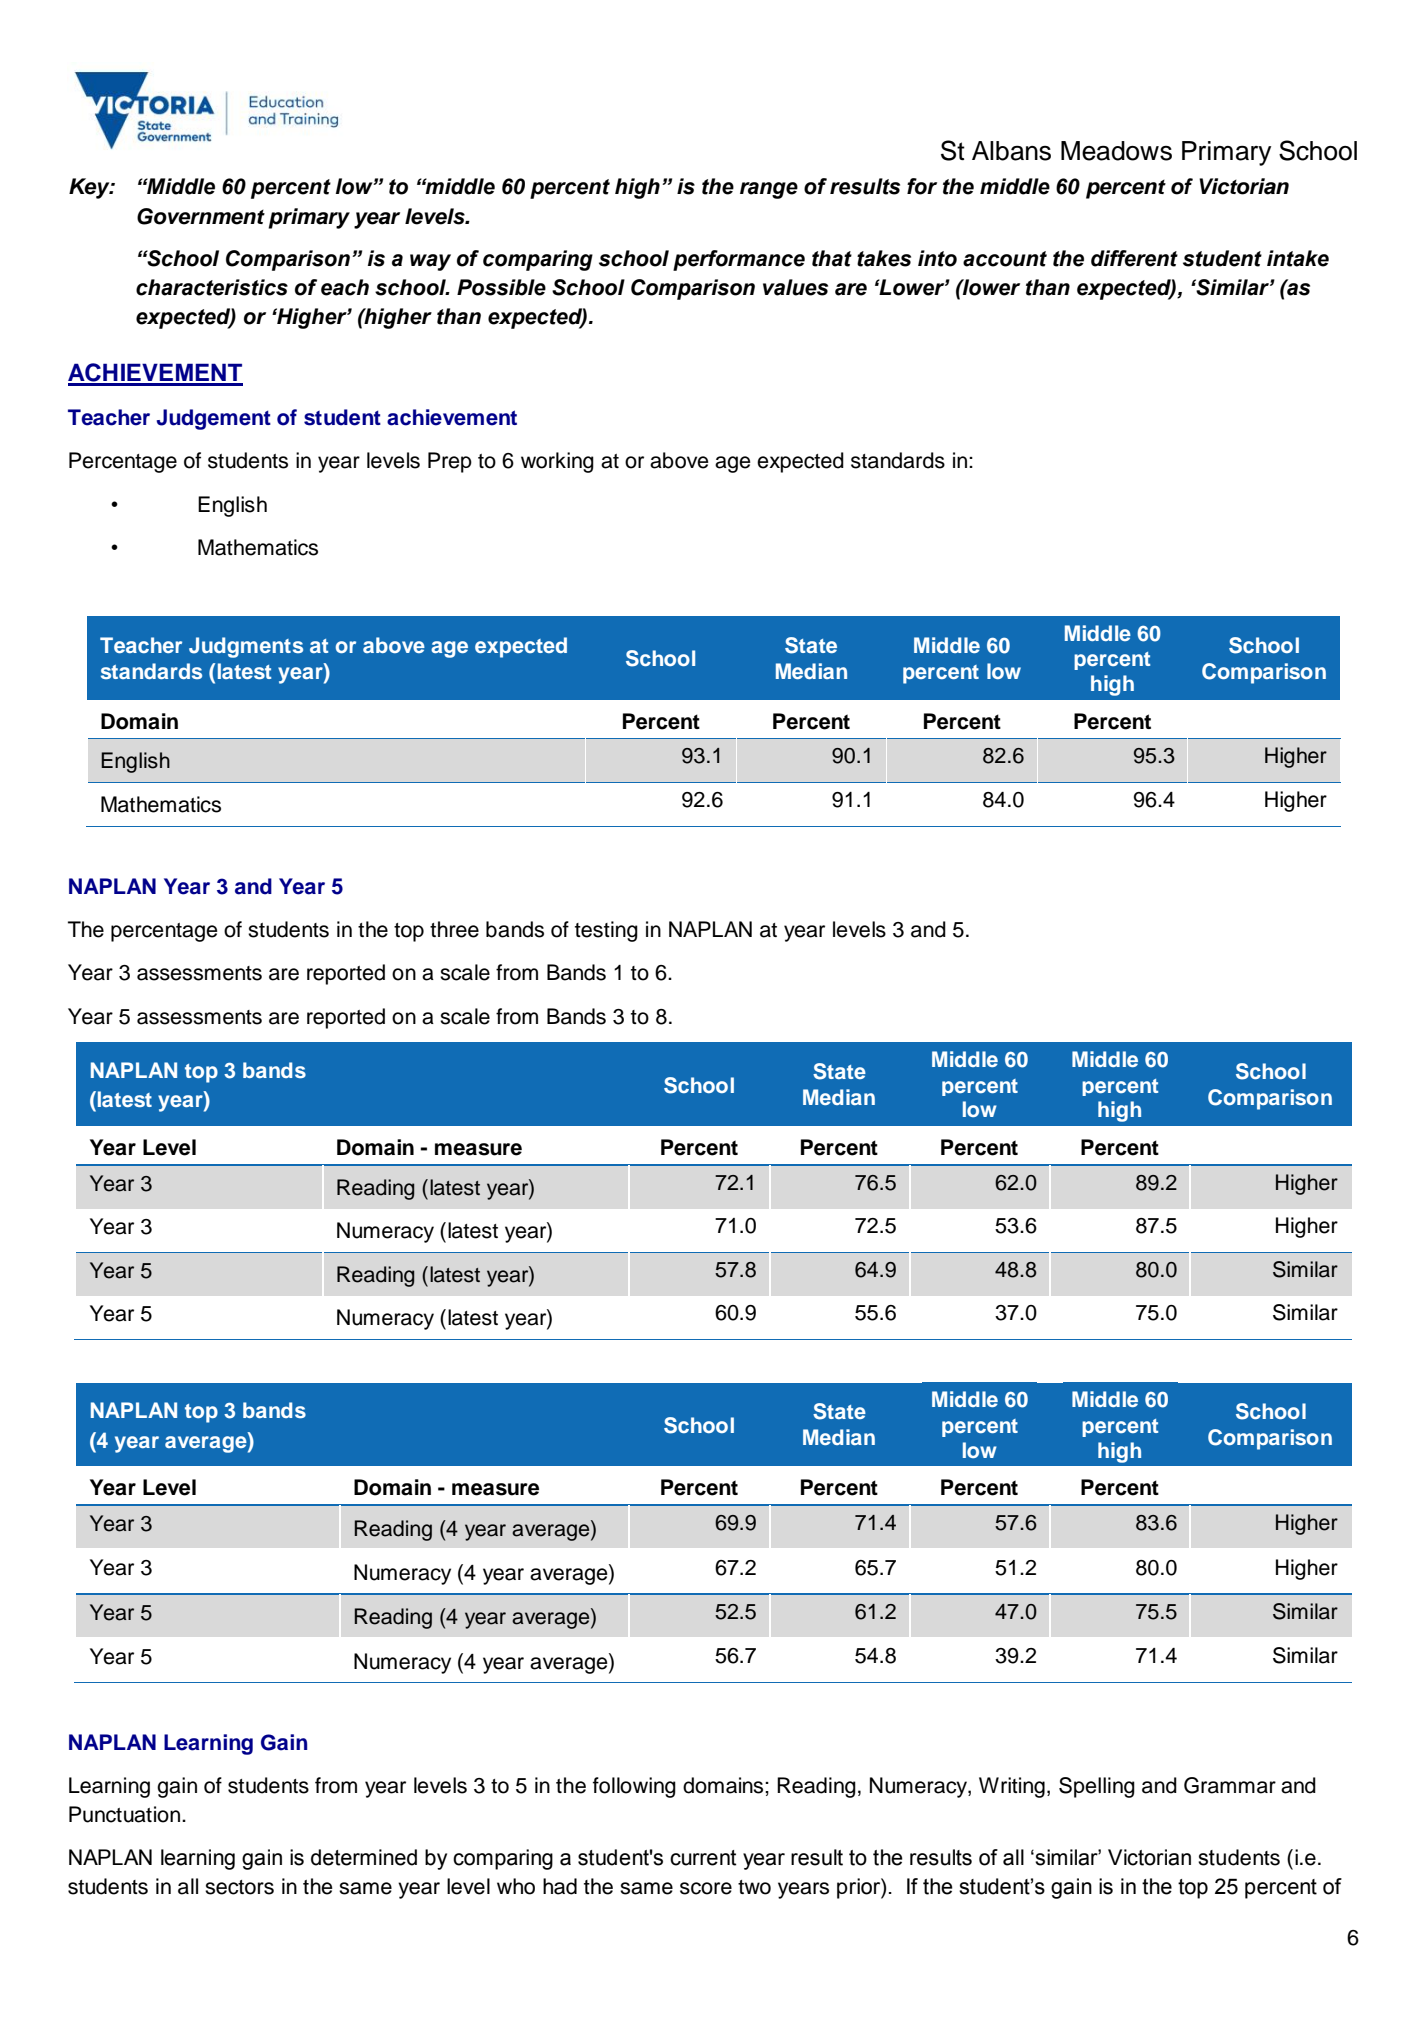  Describe the element at coordinates (454, 929) in the screenshot. I see `three` at that location.
